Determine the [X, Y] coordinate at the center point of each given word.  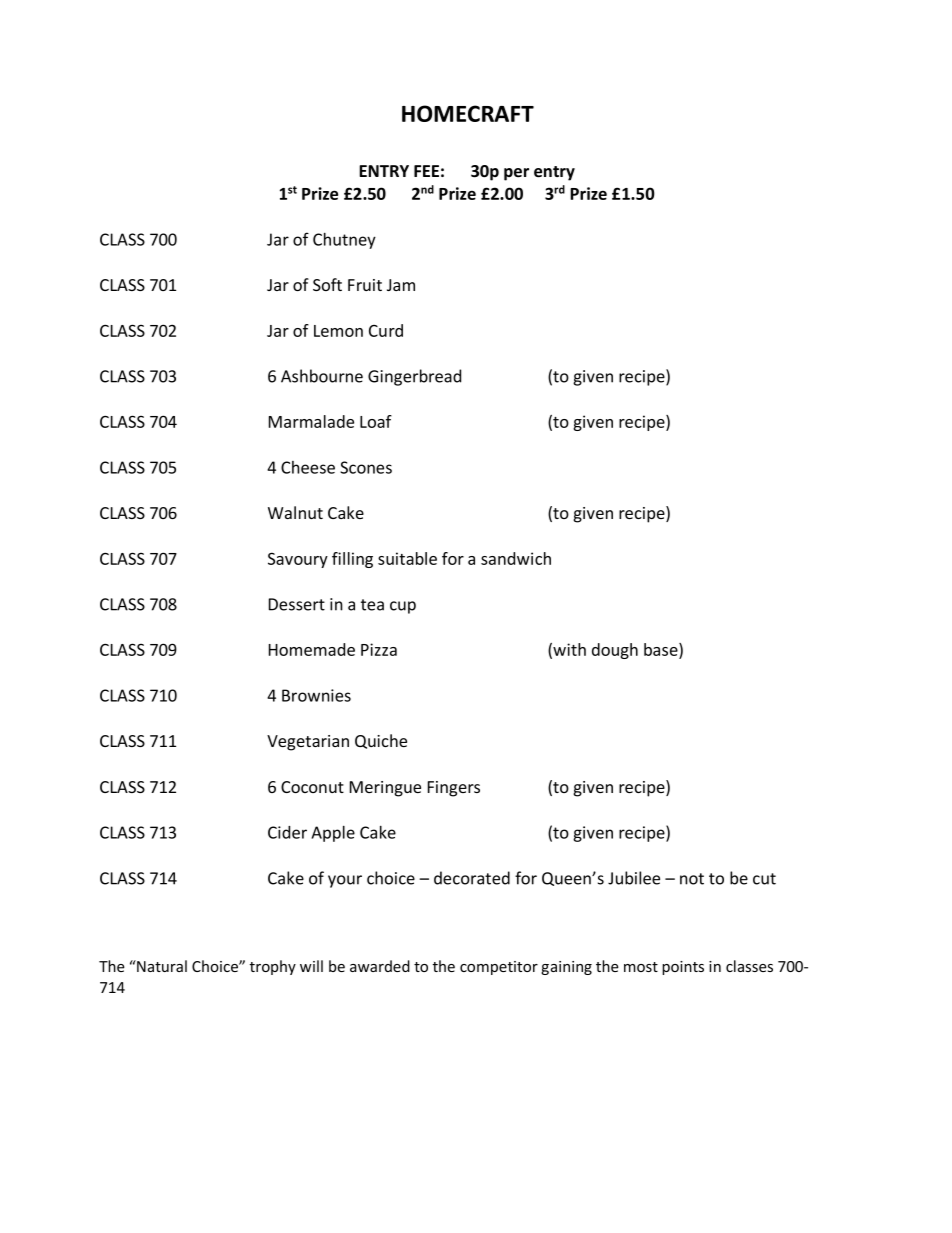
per [516, 174]
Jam [401, 285]
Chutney [344, 241]
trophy [273, 967]
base [662, 651]
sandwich [516, 558]
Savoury [298, 560]
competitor [499, 968]
